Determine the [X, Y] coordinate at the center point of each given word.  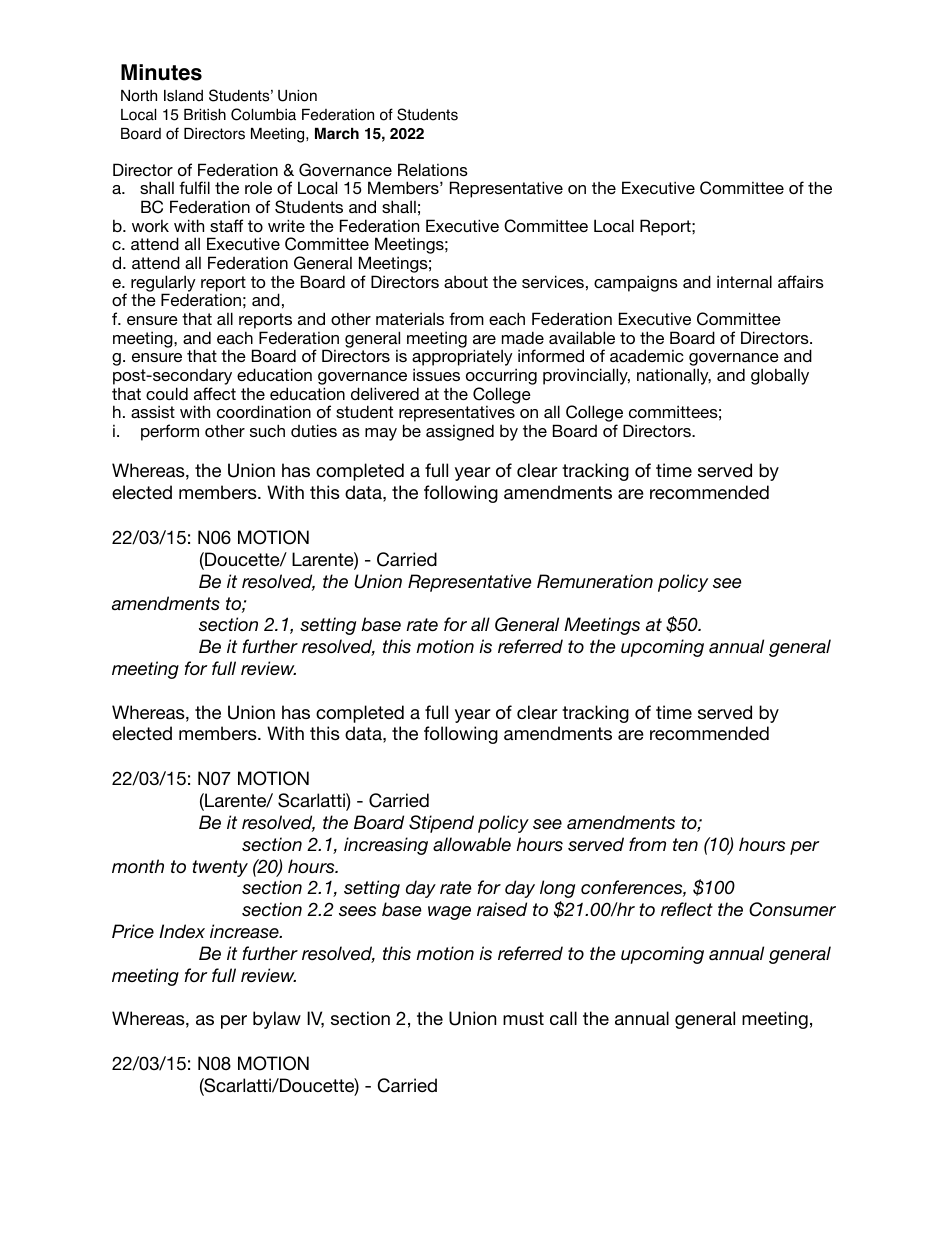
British [205, 114]
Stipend [441, 824]
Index [182, 931]
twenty [220, 868]
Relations [433, 169]
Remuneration [595, 581]
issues [436, 374]
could [167, 393]
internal [744, 281]
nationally [674, 376]
